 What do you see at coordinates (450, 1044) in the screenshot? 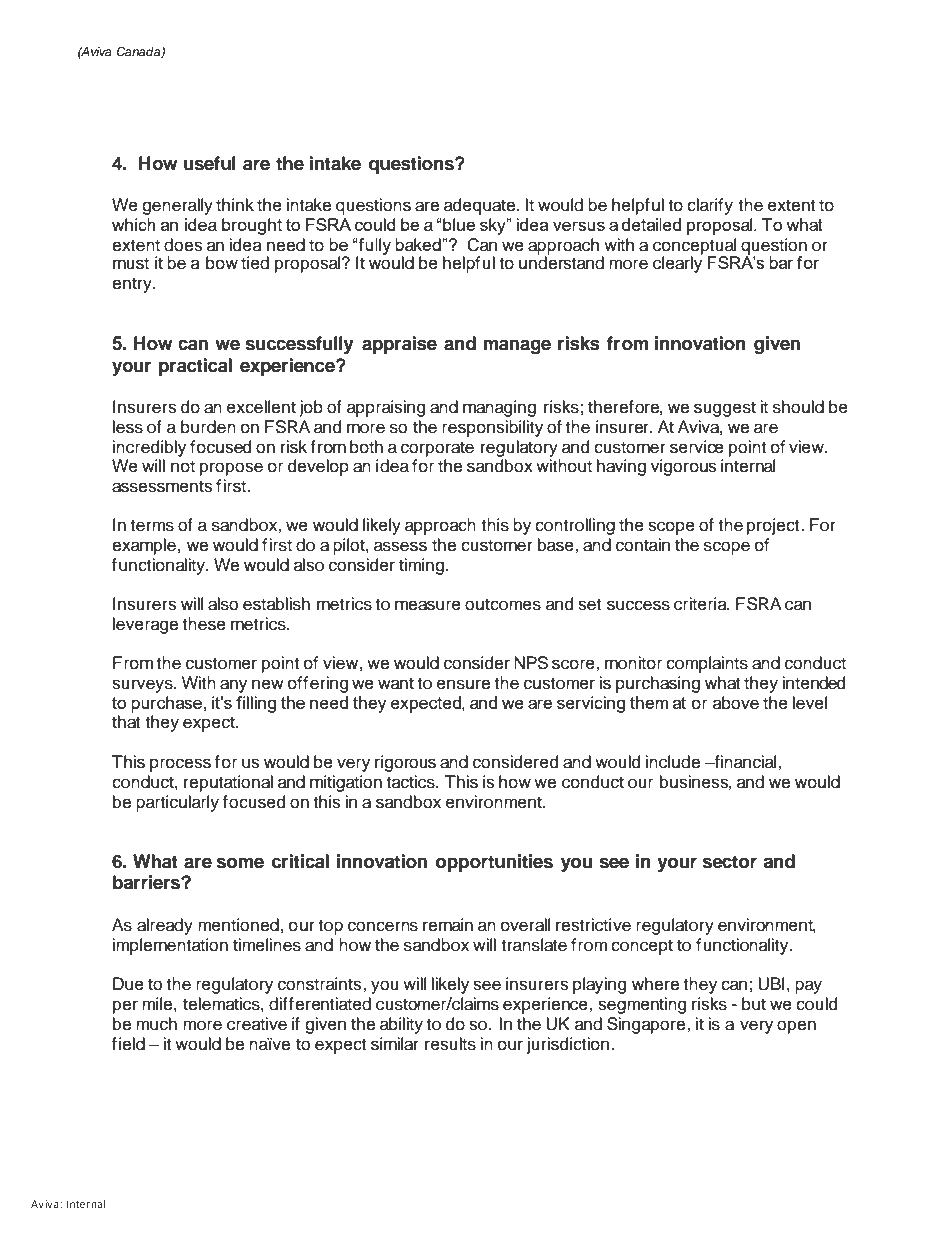
I see `results` at bounding box center [450, 1044].
